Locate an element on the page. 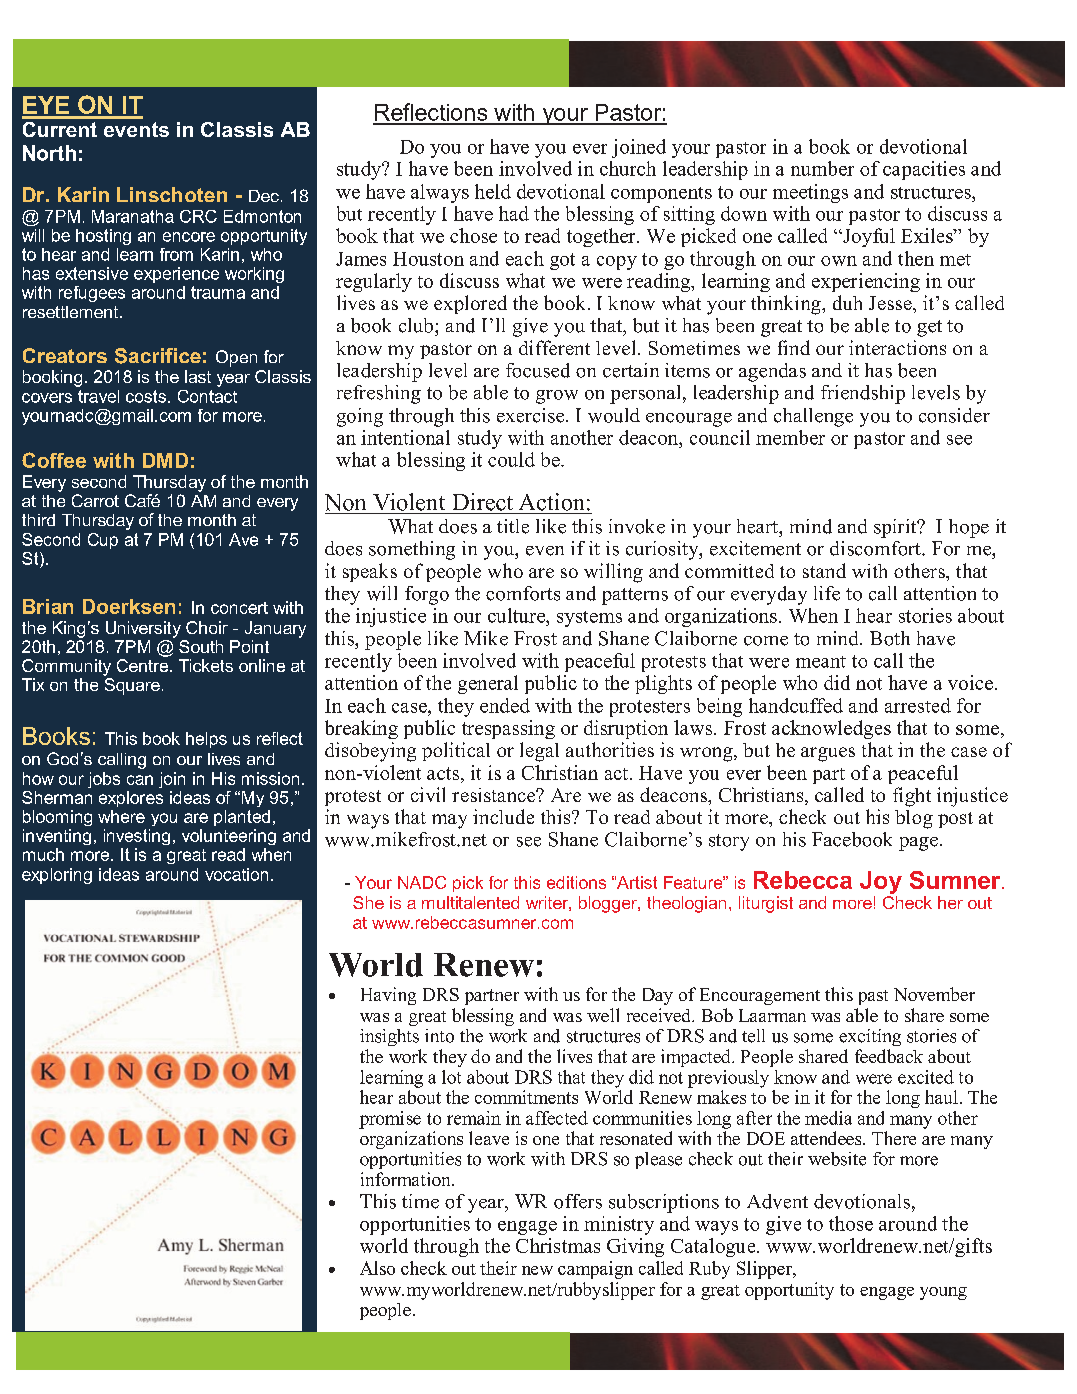 Image resolution: width=1077 pixels, height=1394 pixels. held is located at coordinates (493, 191).
